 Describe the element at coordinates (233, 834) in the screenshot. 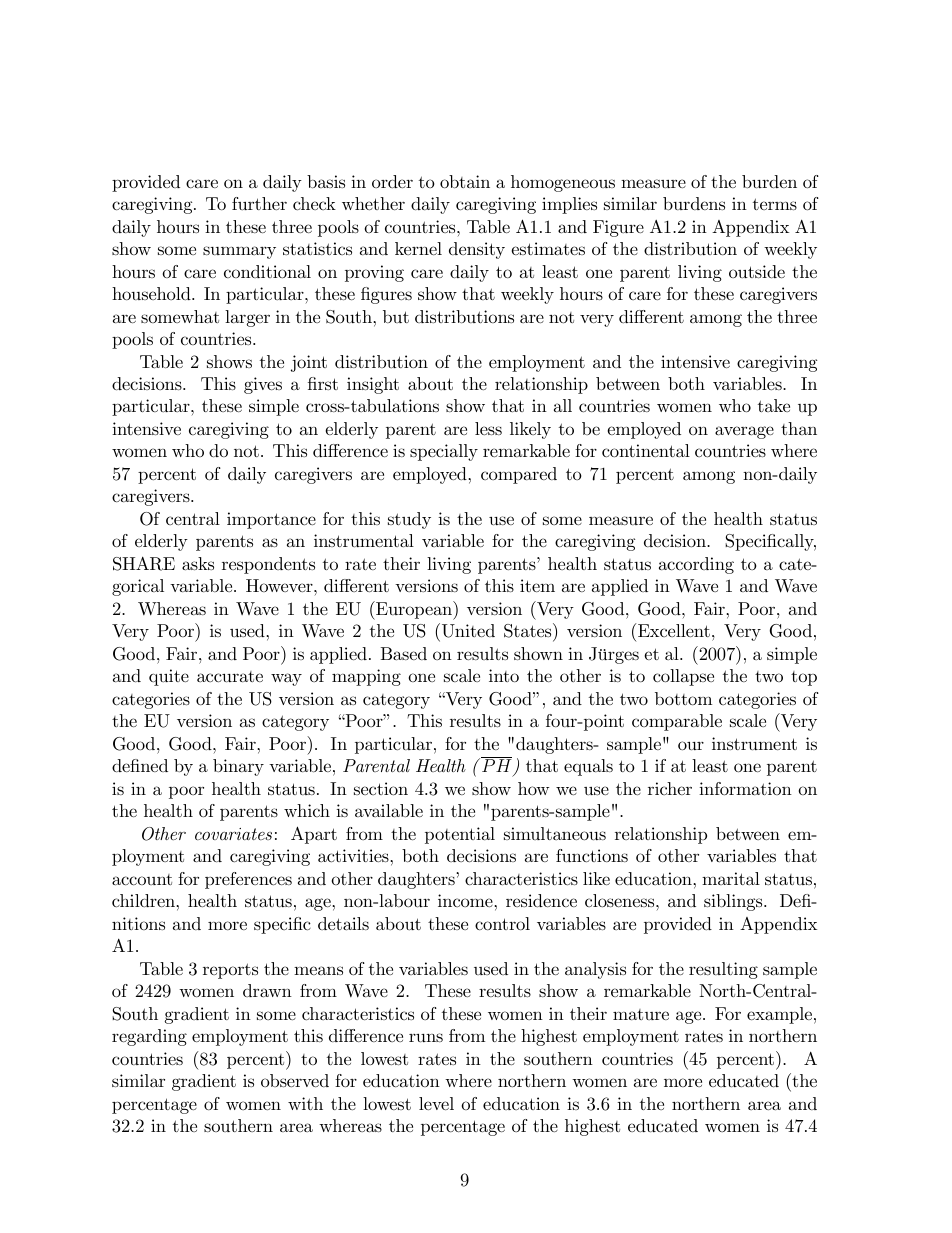

I see `covariates` at that location.
